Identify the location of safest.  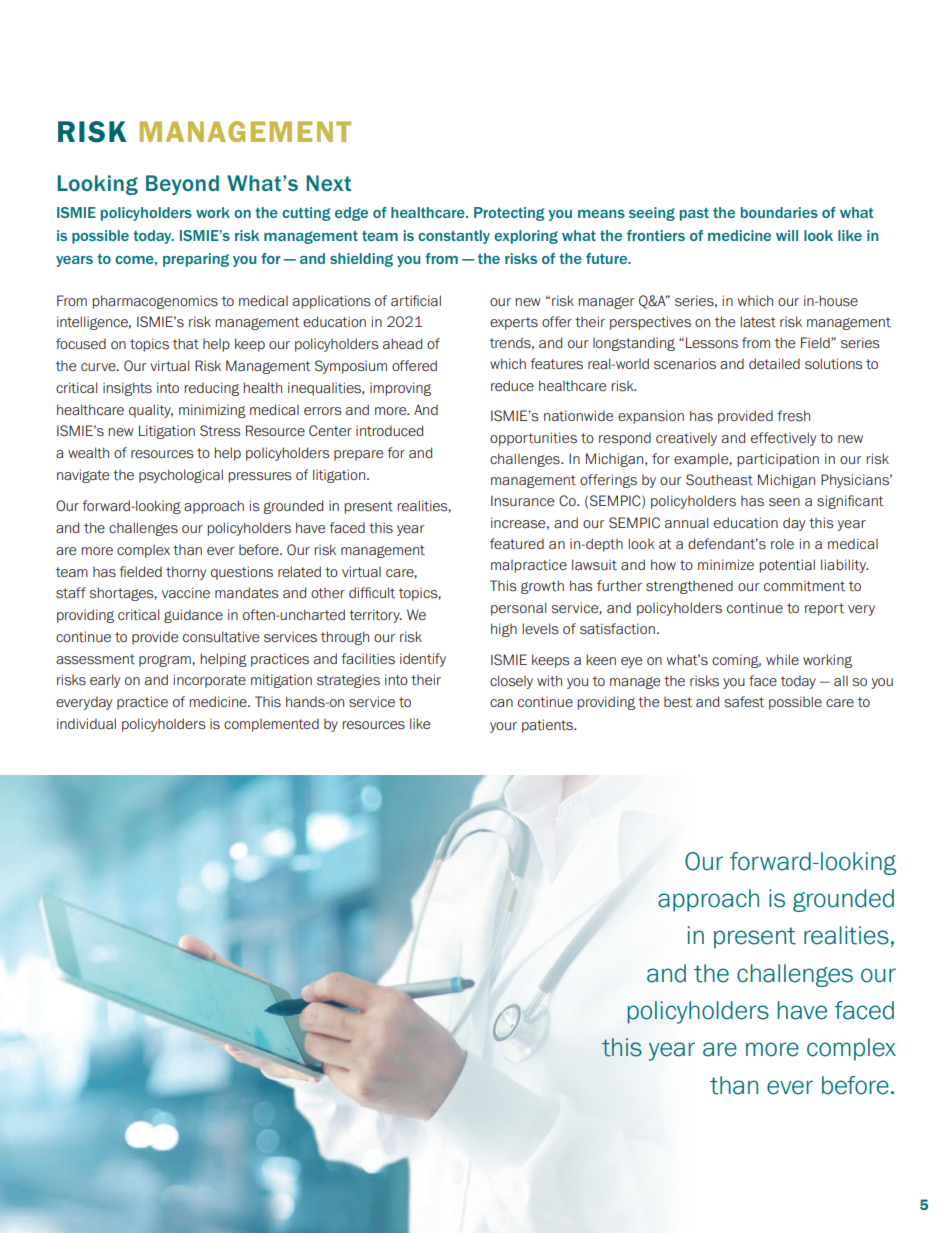
(744, 702).
